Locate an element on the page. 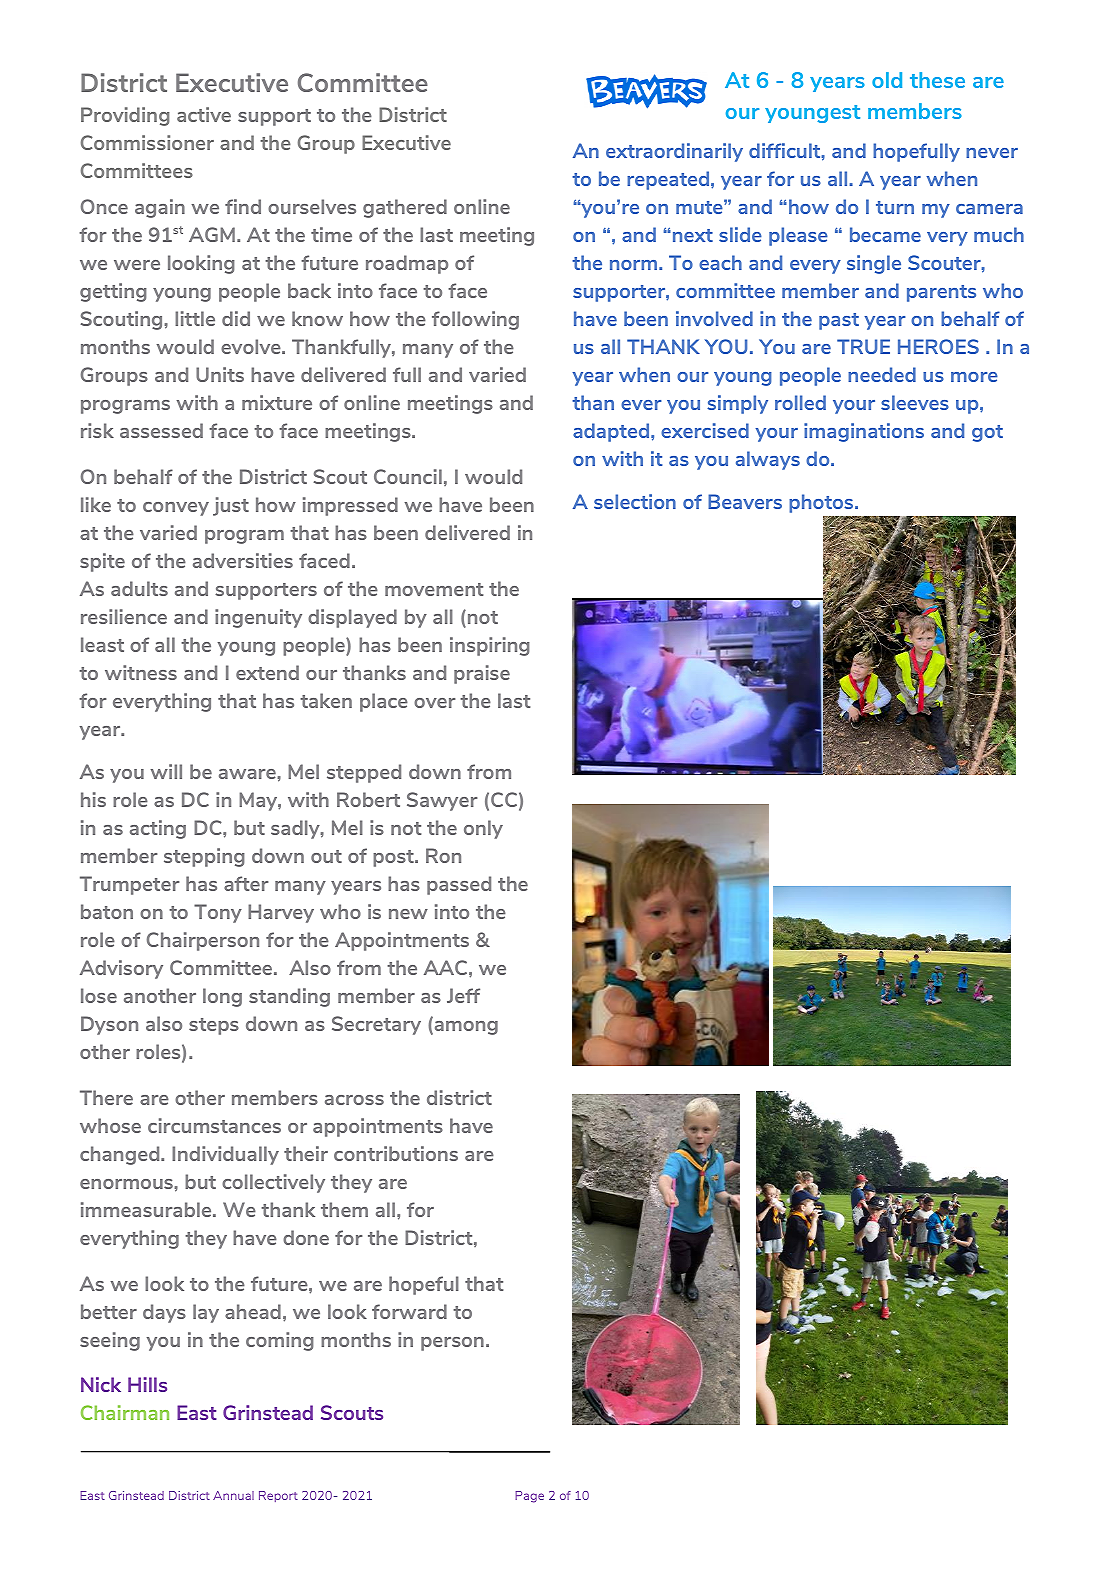 The image size is (1111, 1571). Annual is located at coordinates (233, 1495).
